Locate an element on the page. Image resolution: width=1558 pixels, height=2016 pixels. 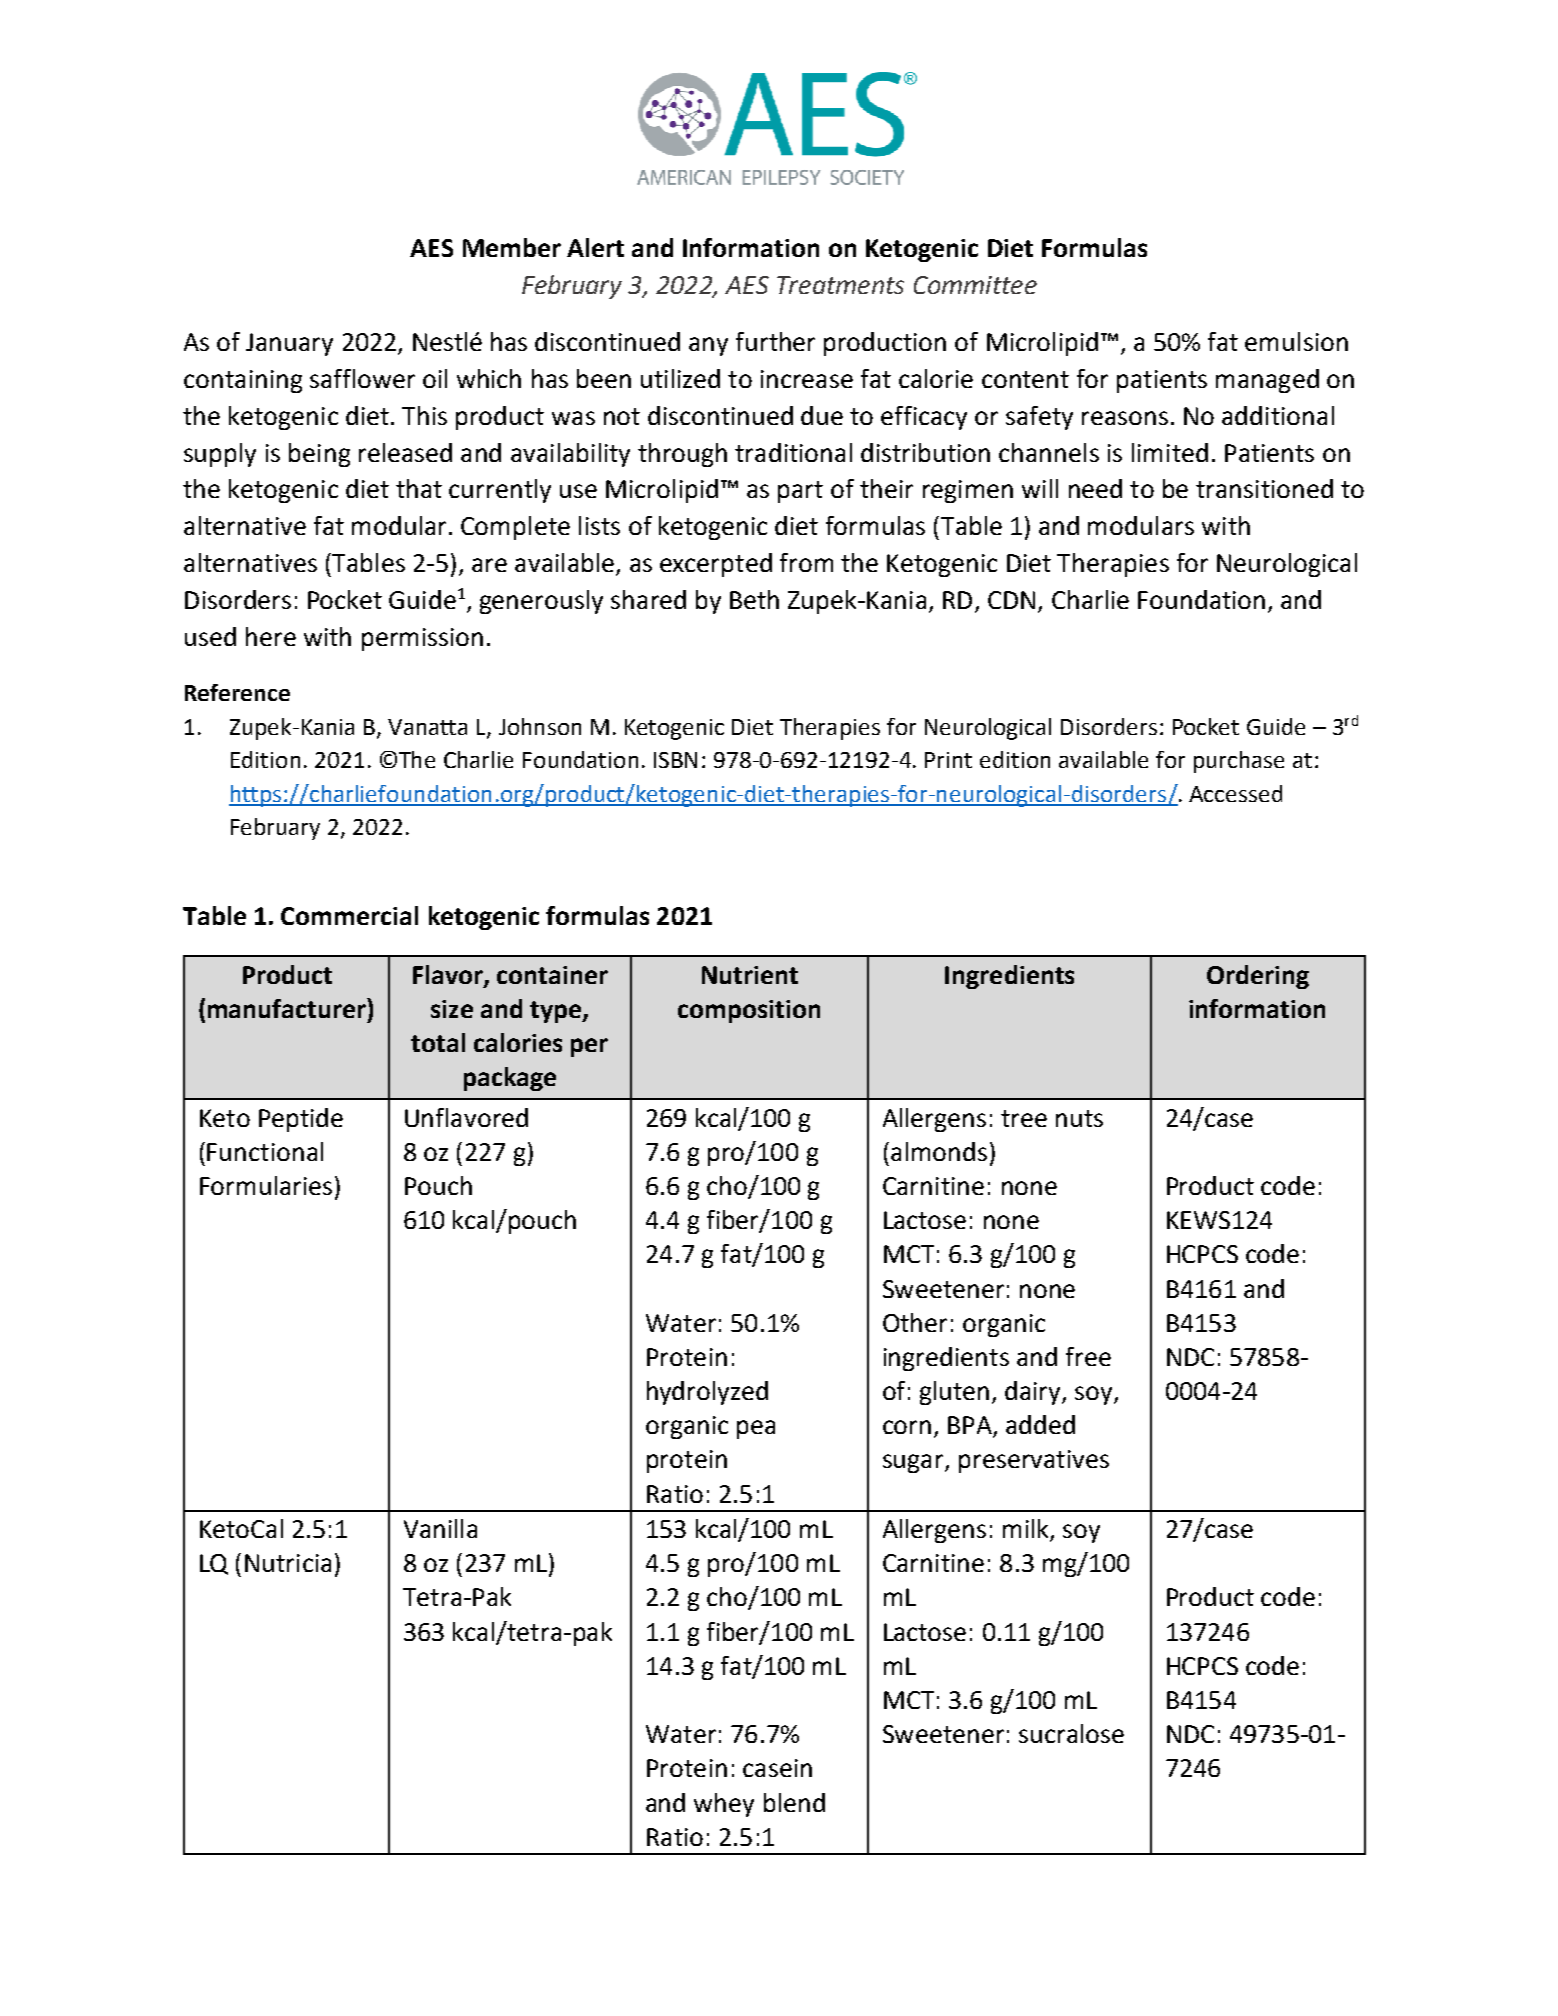
composition is located at coordinates (749, 1011).
